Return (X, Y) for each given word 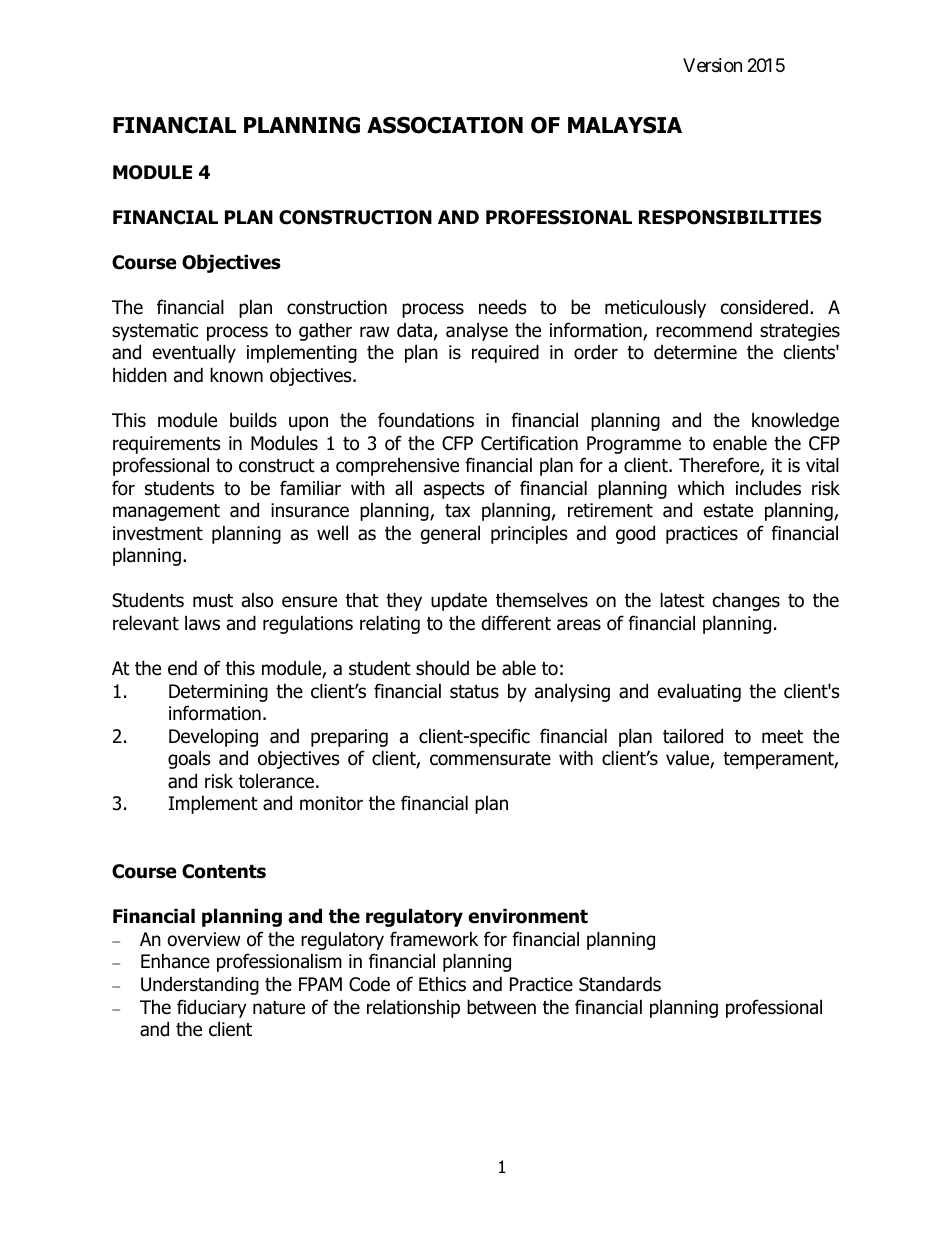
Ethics (442, 984)
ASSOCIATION (445, 125)
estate (728, 511)
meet (782, 737)
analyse (477, 331)
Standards (620, 984)
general (450, 534)
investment (158, 533)
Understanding (200, 985)
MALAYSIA (625, 125)
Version (712, 65)
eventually (194, 353)
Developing (213, 737)
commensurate (490, 759)
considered (764, 307)
